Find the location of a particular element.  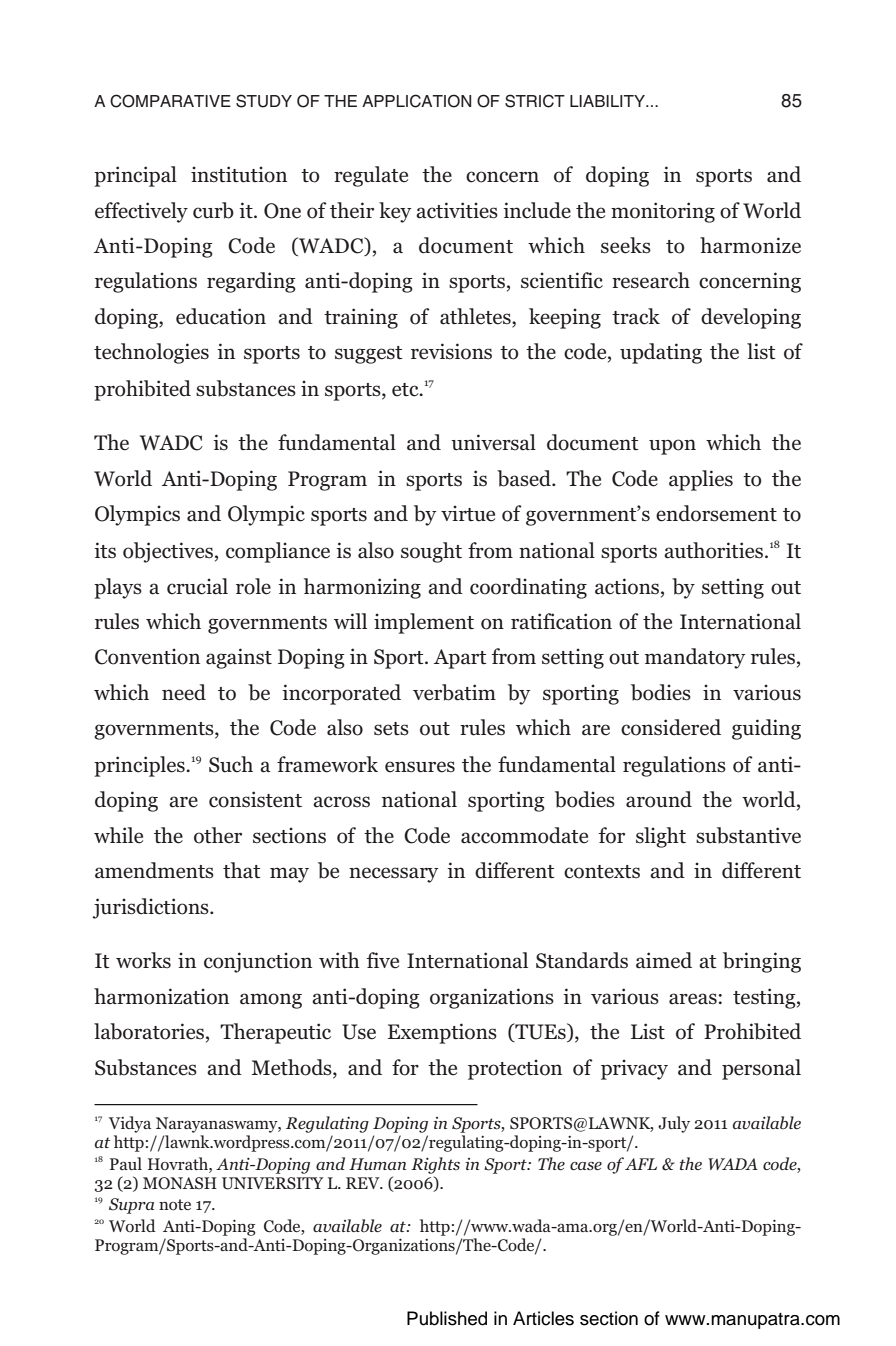

jurisdictions is located at coordinates (151, 908).
